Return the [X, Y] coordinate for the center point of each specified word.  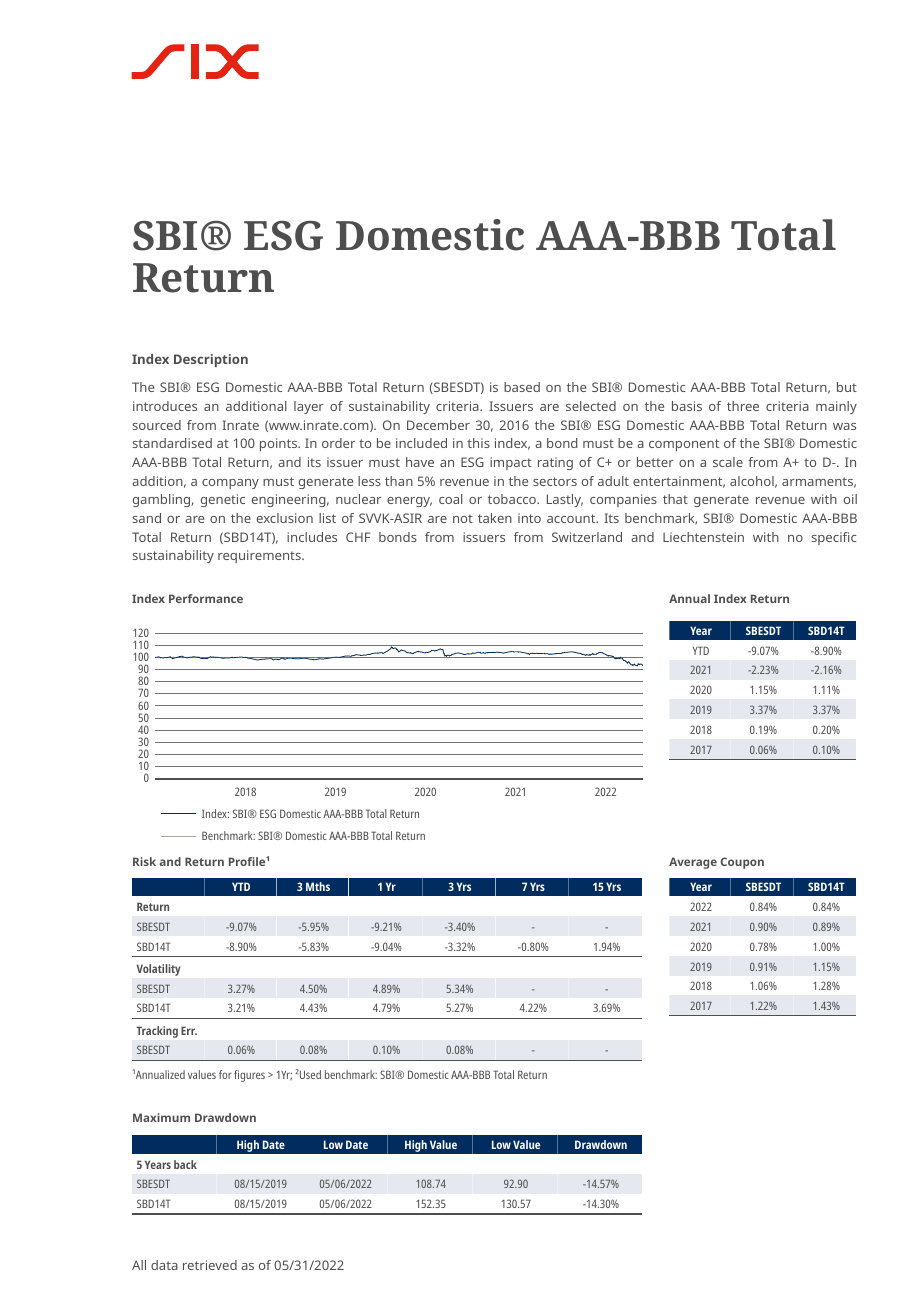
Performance [206, 598]
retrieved [210, 1265]
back [185, 1164]
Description [211, 360]
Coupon [742, 863]
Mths [318, 886]
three [743, 406]
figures [249, 1076]
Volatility [158, 970]
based [522, 387]
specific [834, 538]
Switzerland [587, 537]
